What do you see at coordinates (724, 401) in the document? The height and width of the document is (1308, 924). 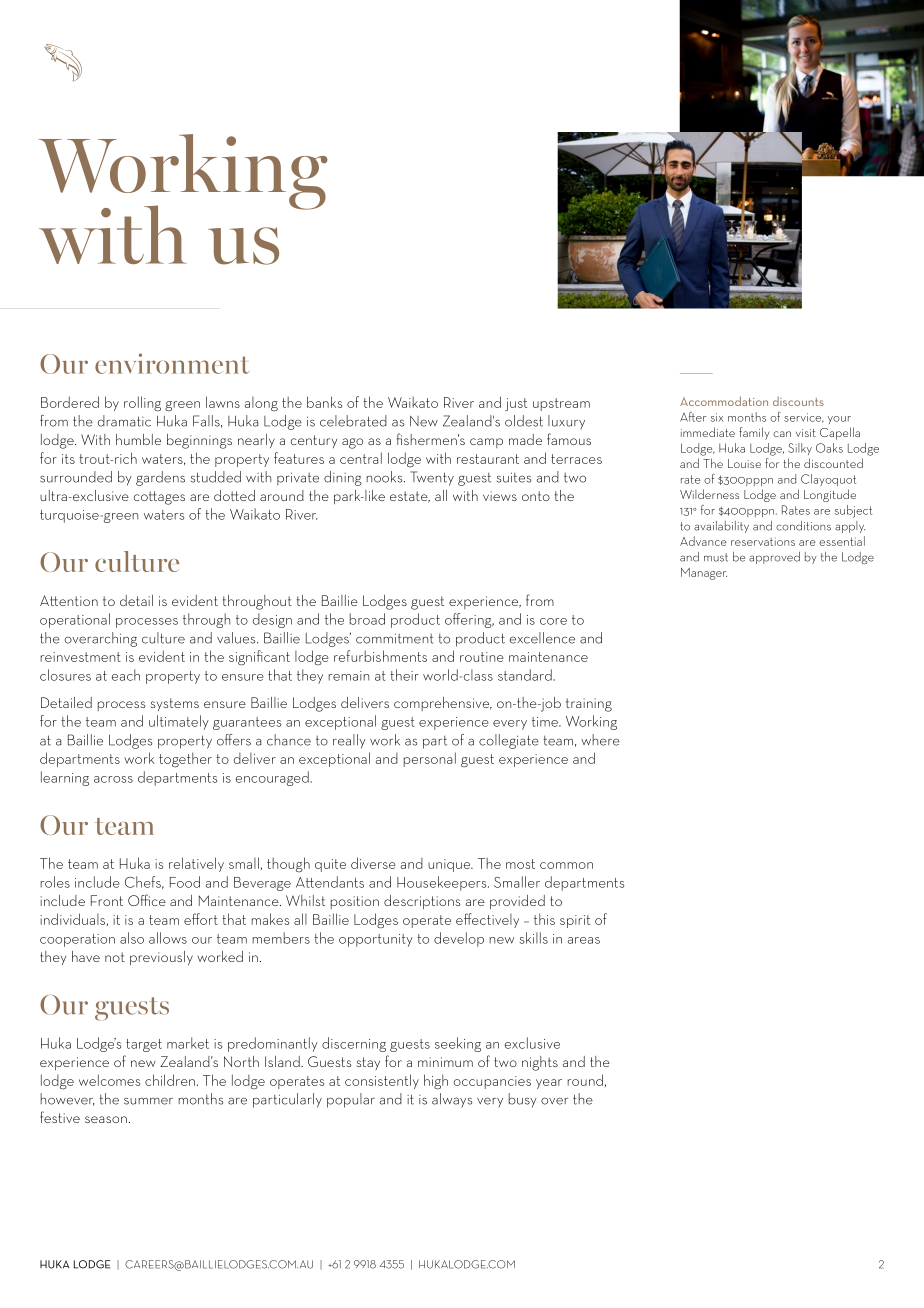 I see `Accommodation` at bounding box center [724, 401].
